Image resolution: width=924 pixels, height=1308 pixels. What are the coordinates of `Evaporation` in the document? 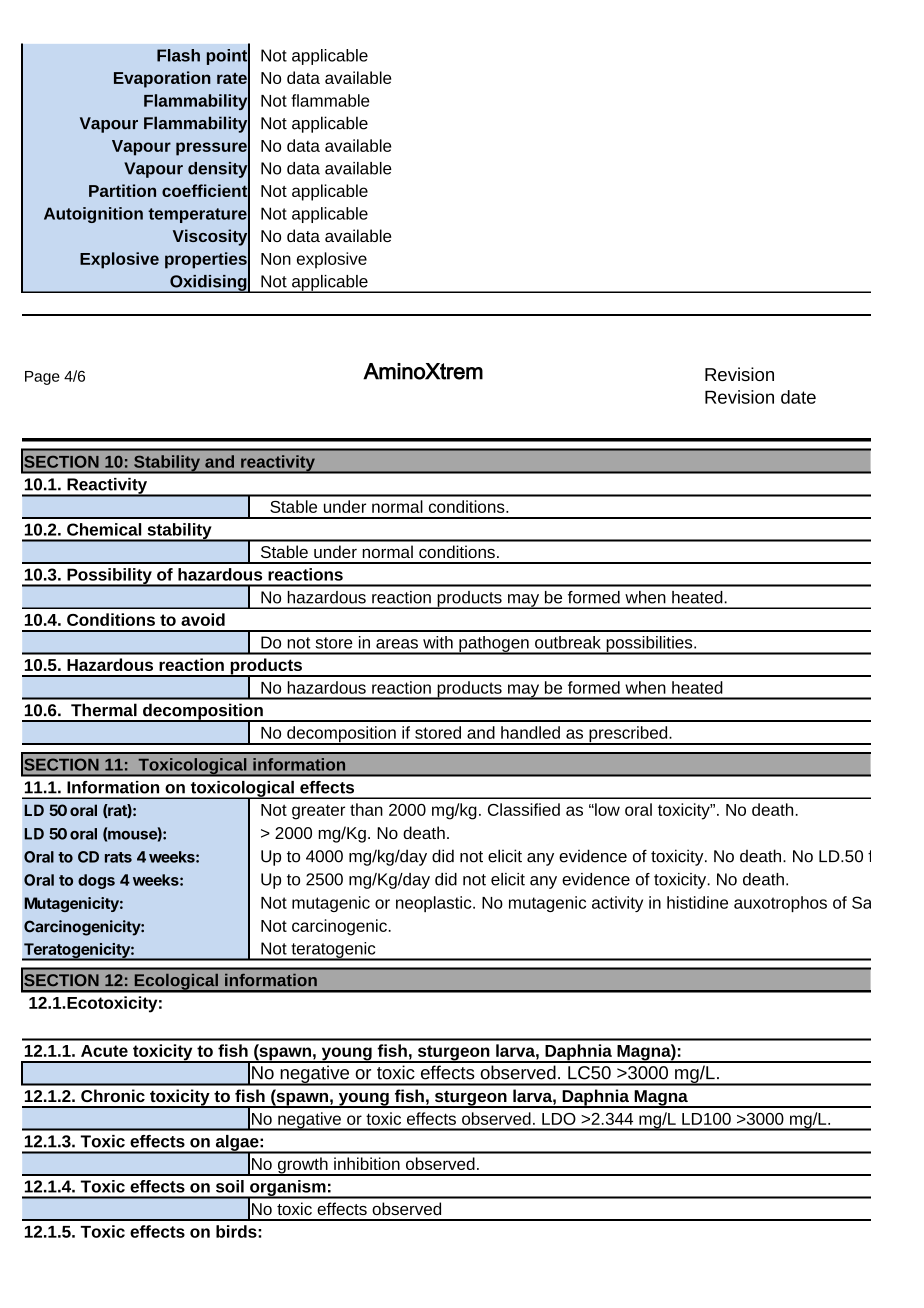 It's located at (162, 79).
